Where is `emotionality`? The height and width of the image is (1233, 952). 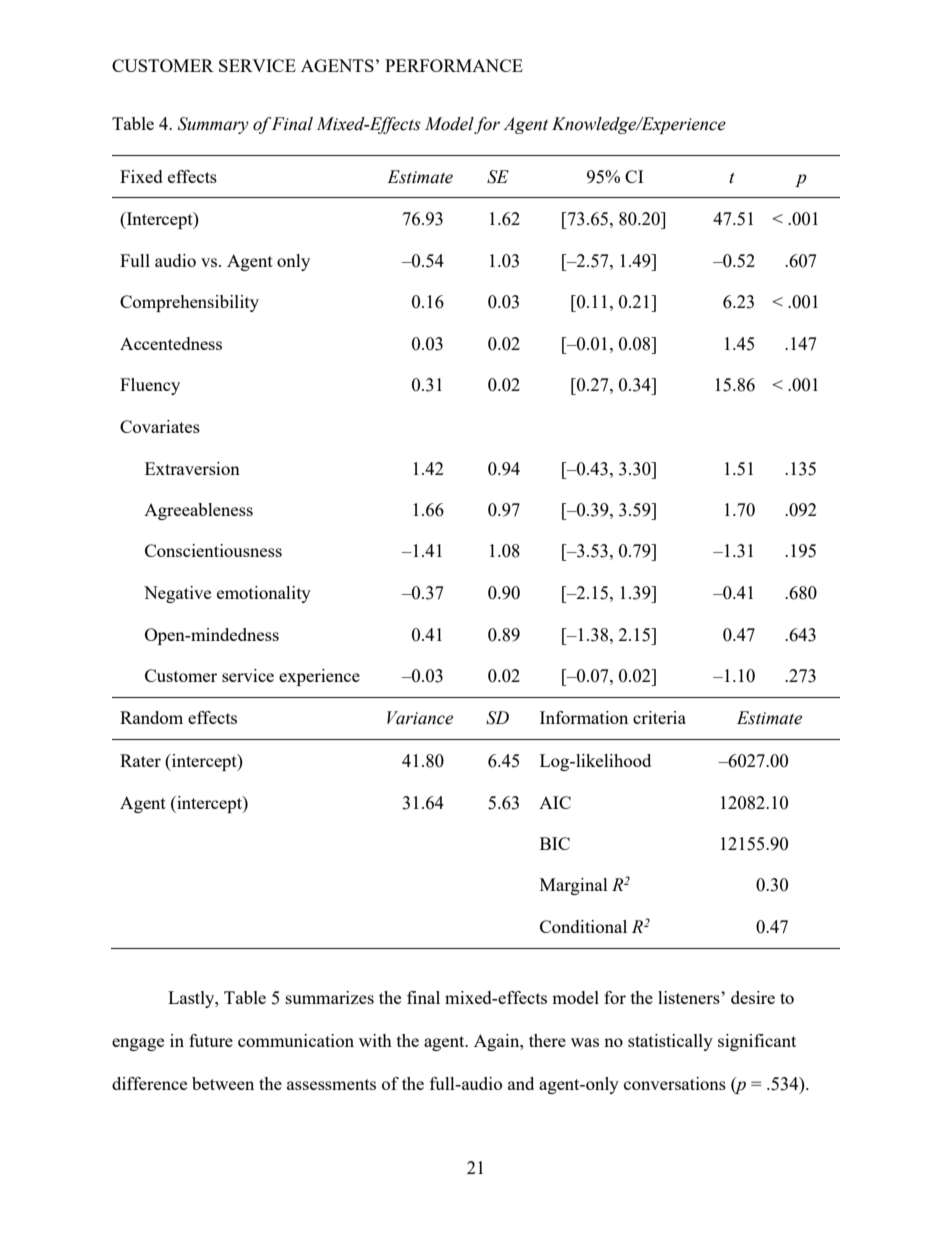
emotionality is located at coordinates (264, 594).
